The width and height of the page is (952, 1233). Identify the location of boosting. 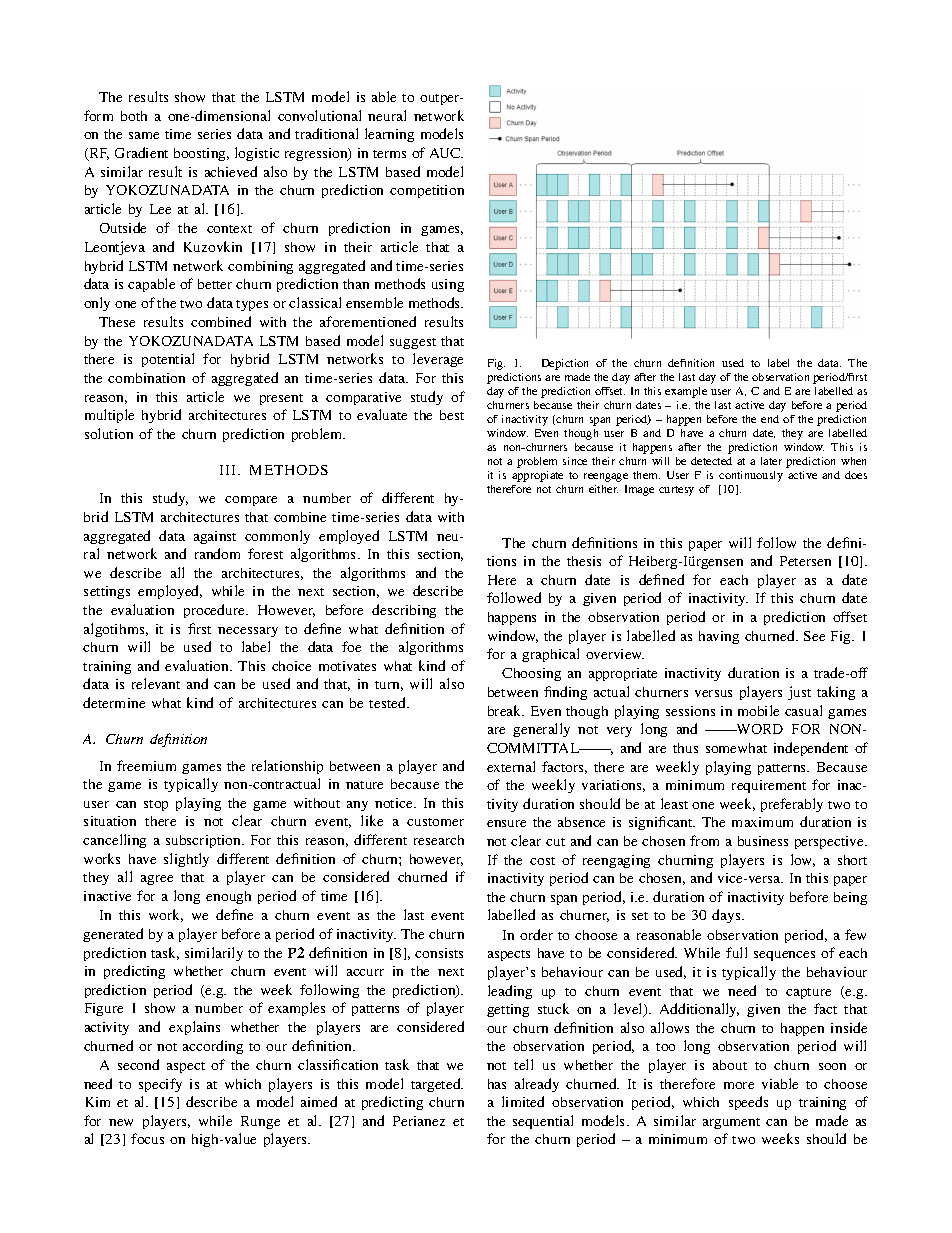
(201, 154).
